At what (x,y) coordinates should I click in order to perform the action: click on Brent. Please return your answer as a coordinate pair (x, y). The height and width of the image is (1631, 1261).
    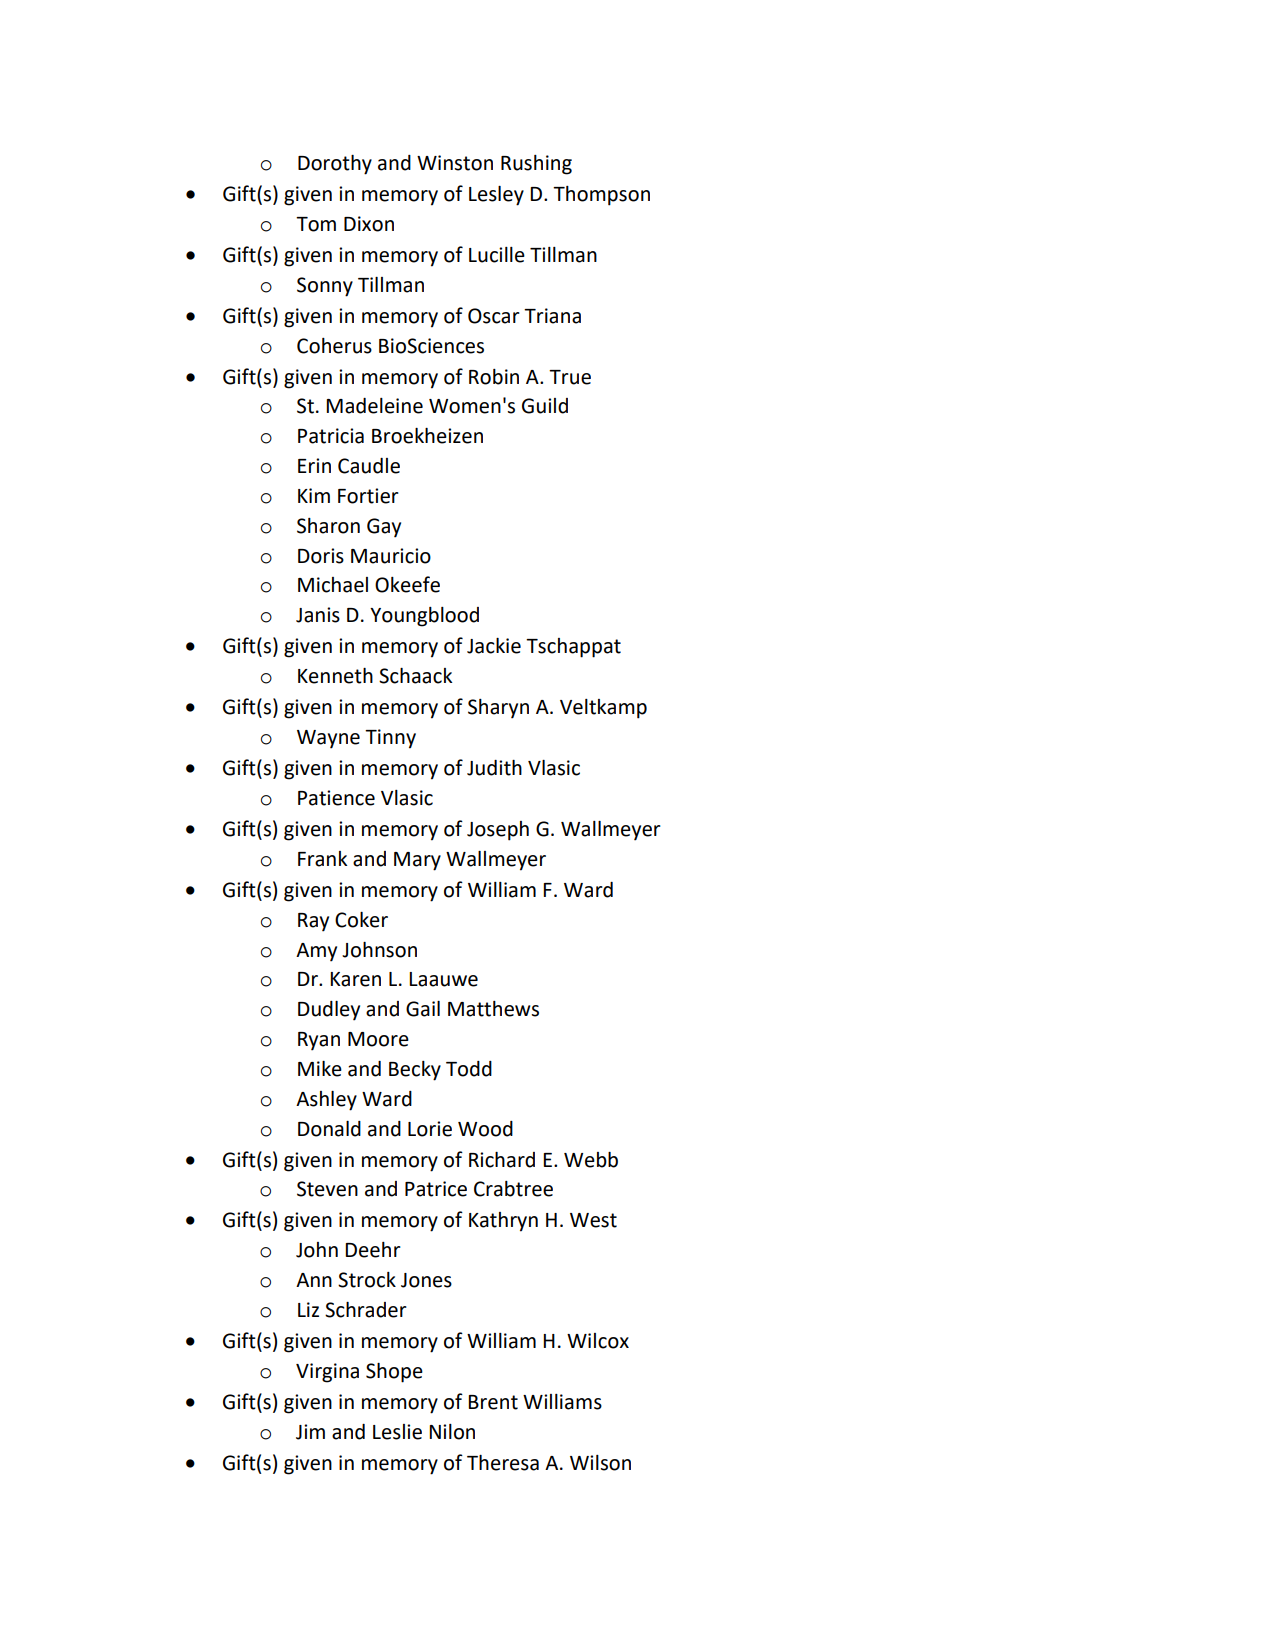
    Looking at the image, I should click on (493, 1402).
